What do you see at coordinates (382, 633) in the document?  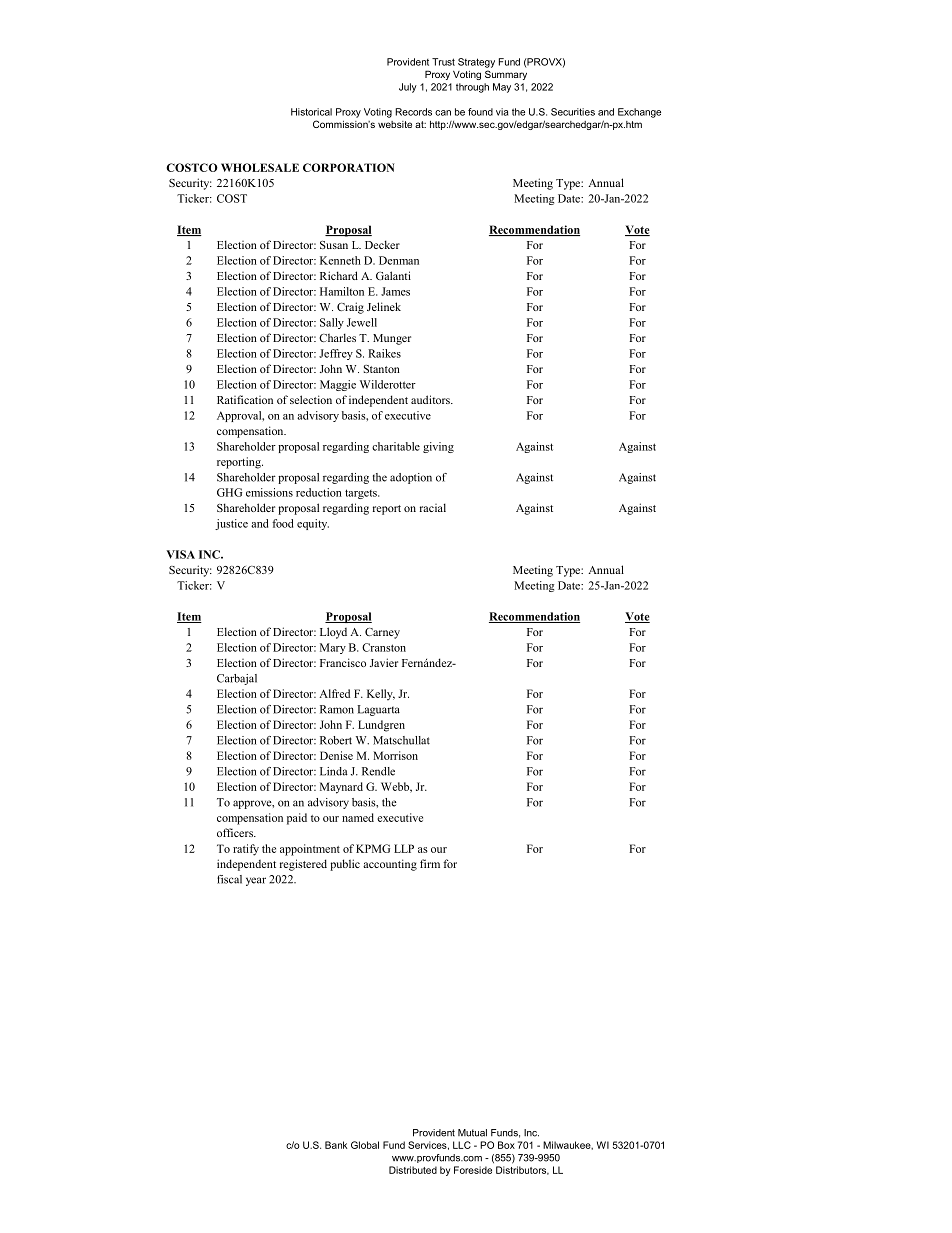 I see `Carney` at bounding box center [382, 633].
